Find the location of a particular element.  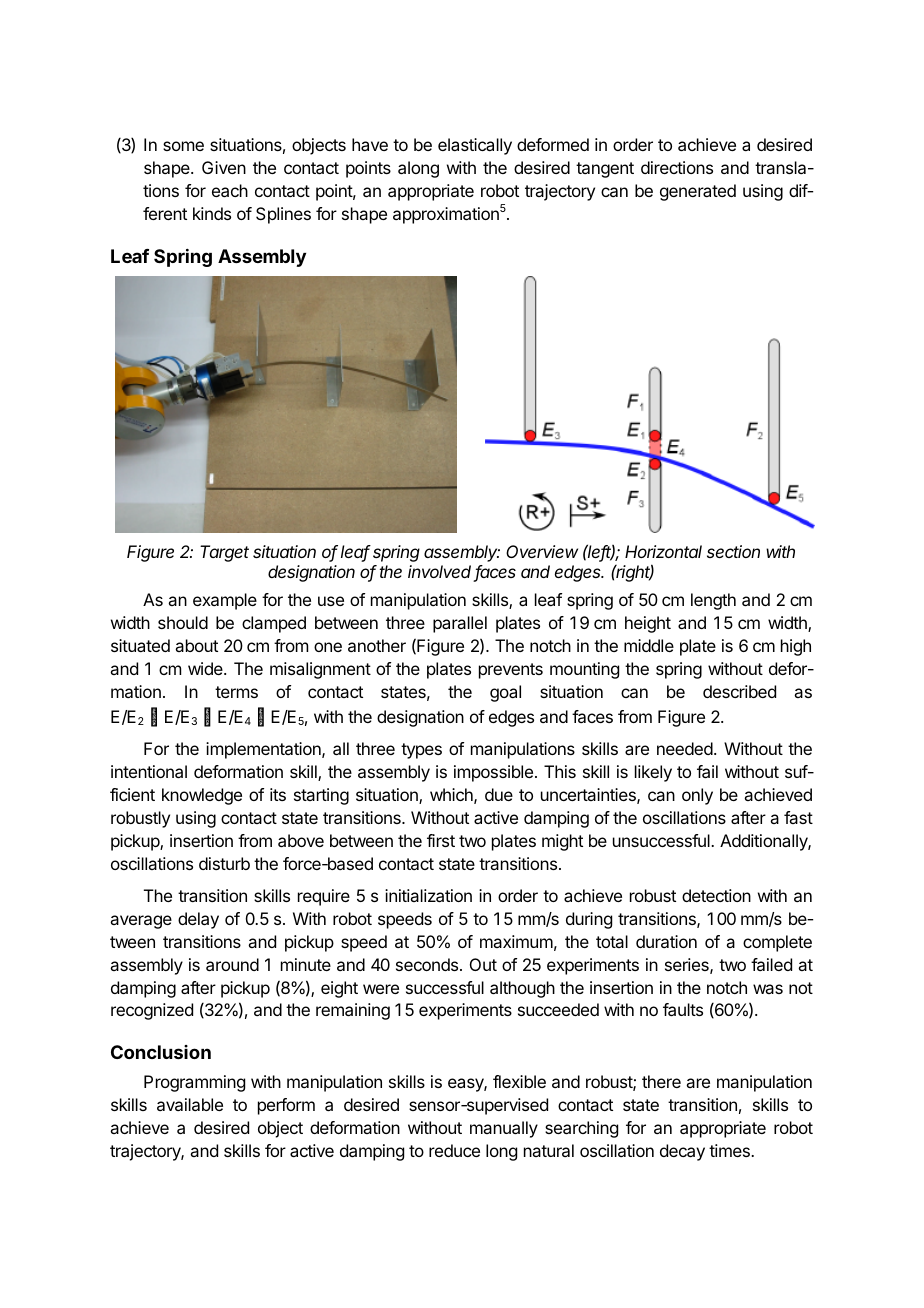

due is located at coordinates (499, 794).
